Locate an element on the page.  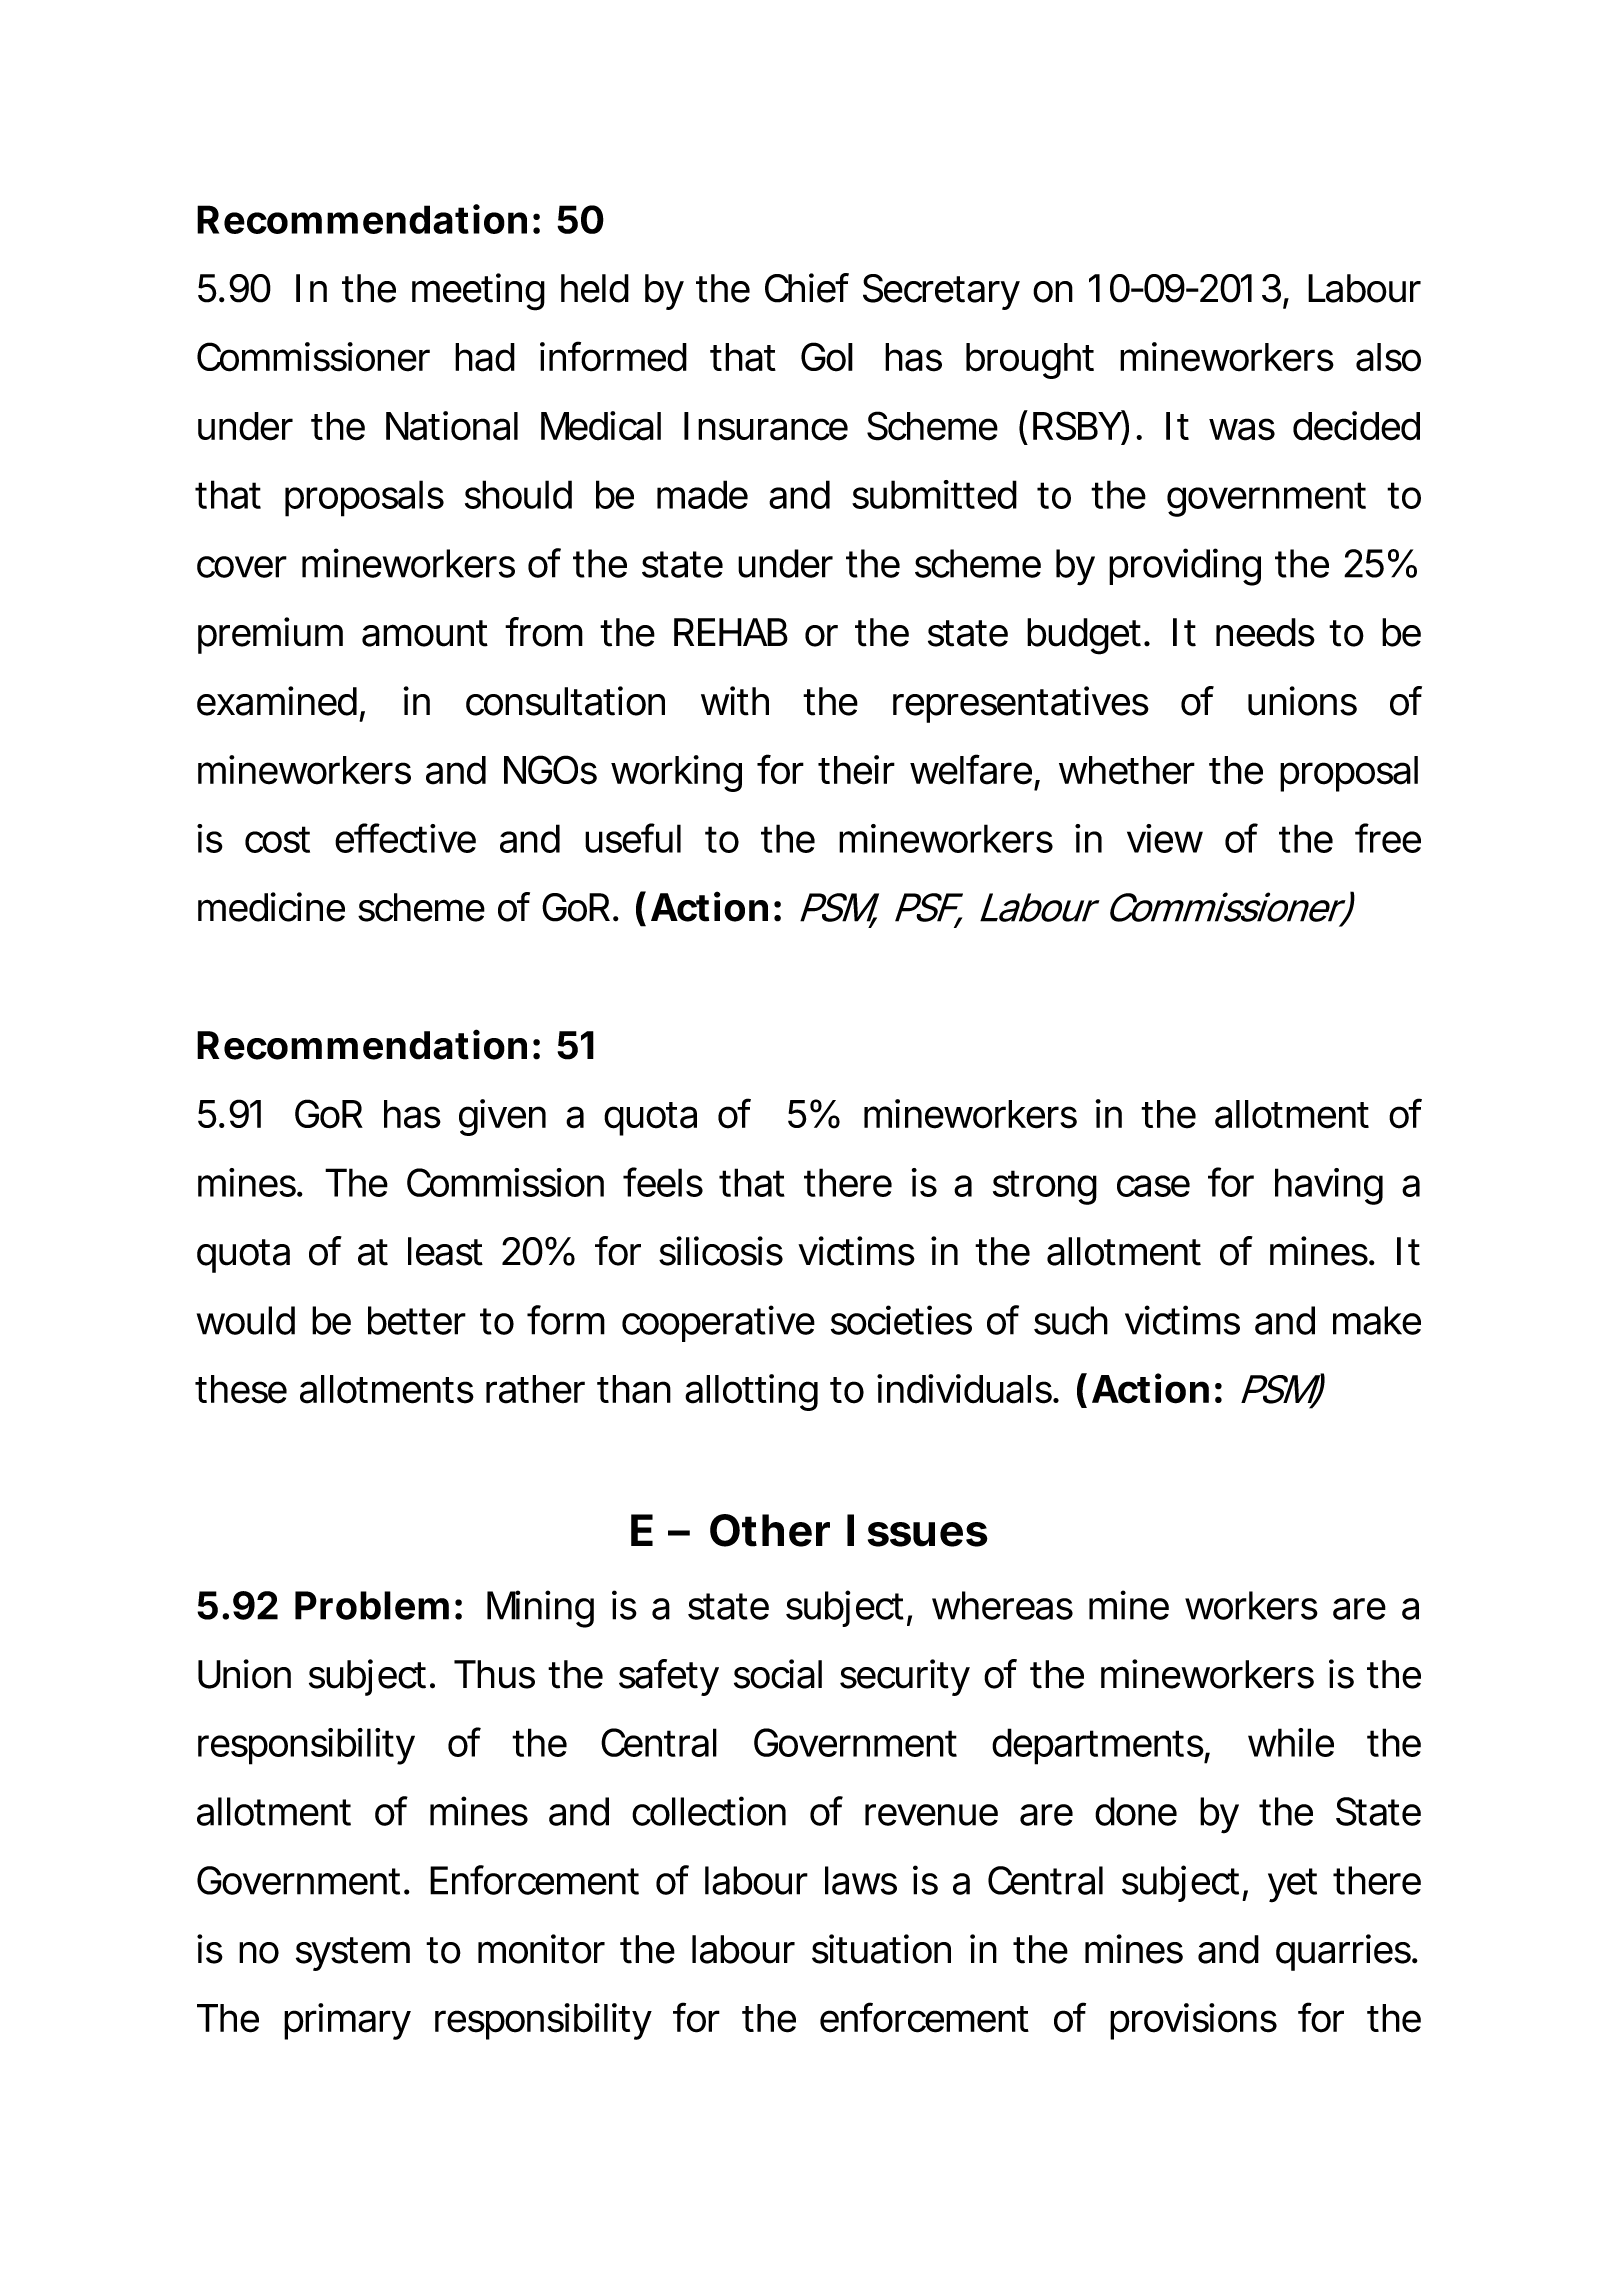
system is located at coordinates (353, 1954).
